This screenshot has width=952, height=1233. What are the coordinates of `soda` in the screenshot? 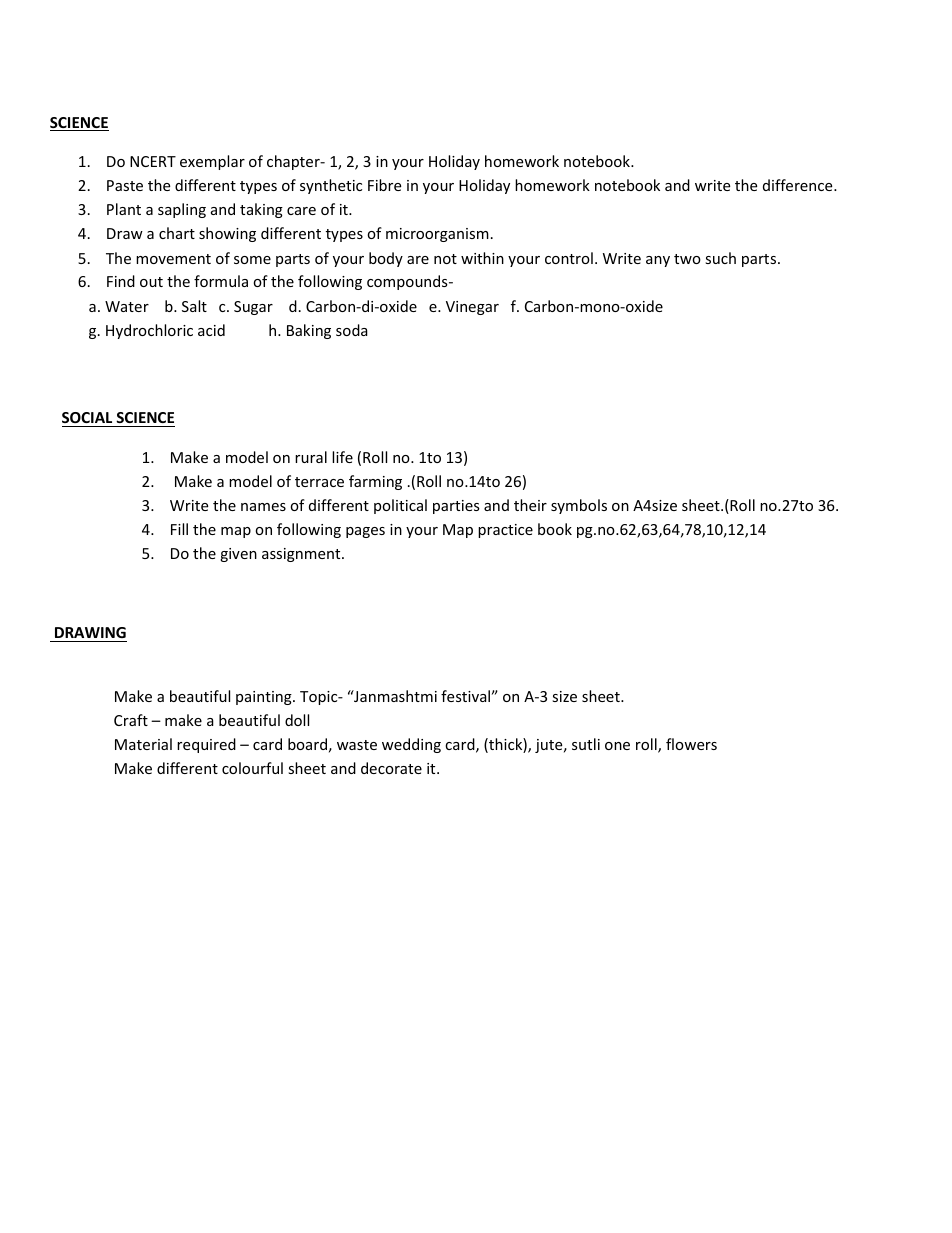 It's located at (352, 330).
